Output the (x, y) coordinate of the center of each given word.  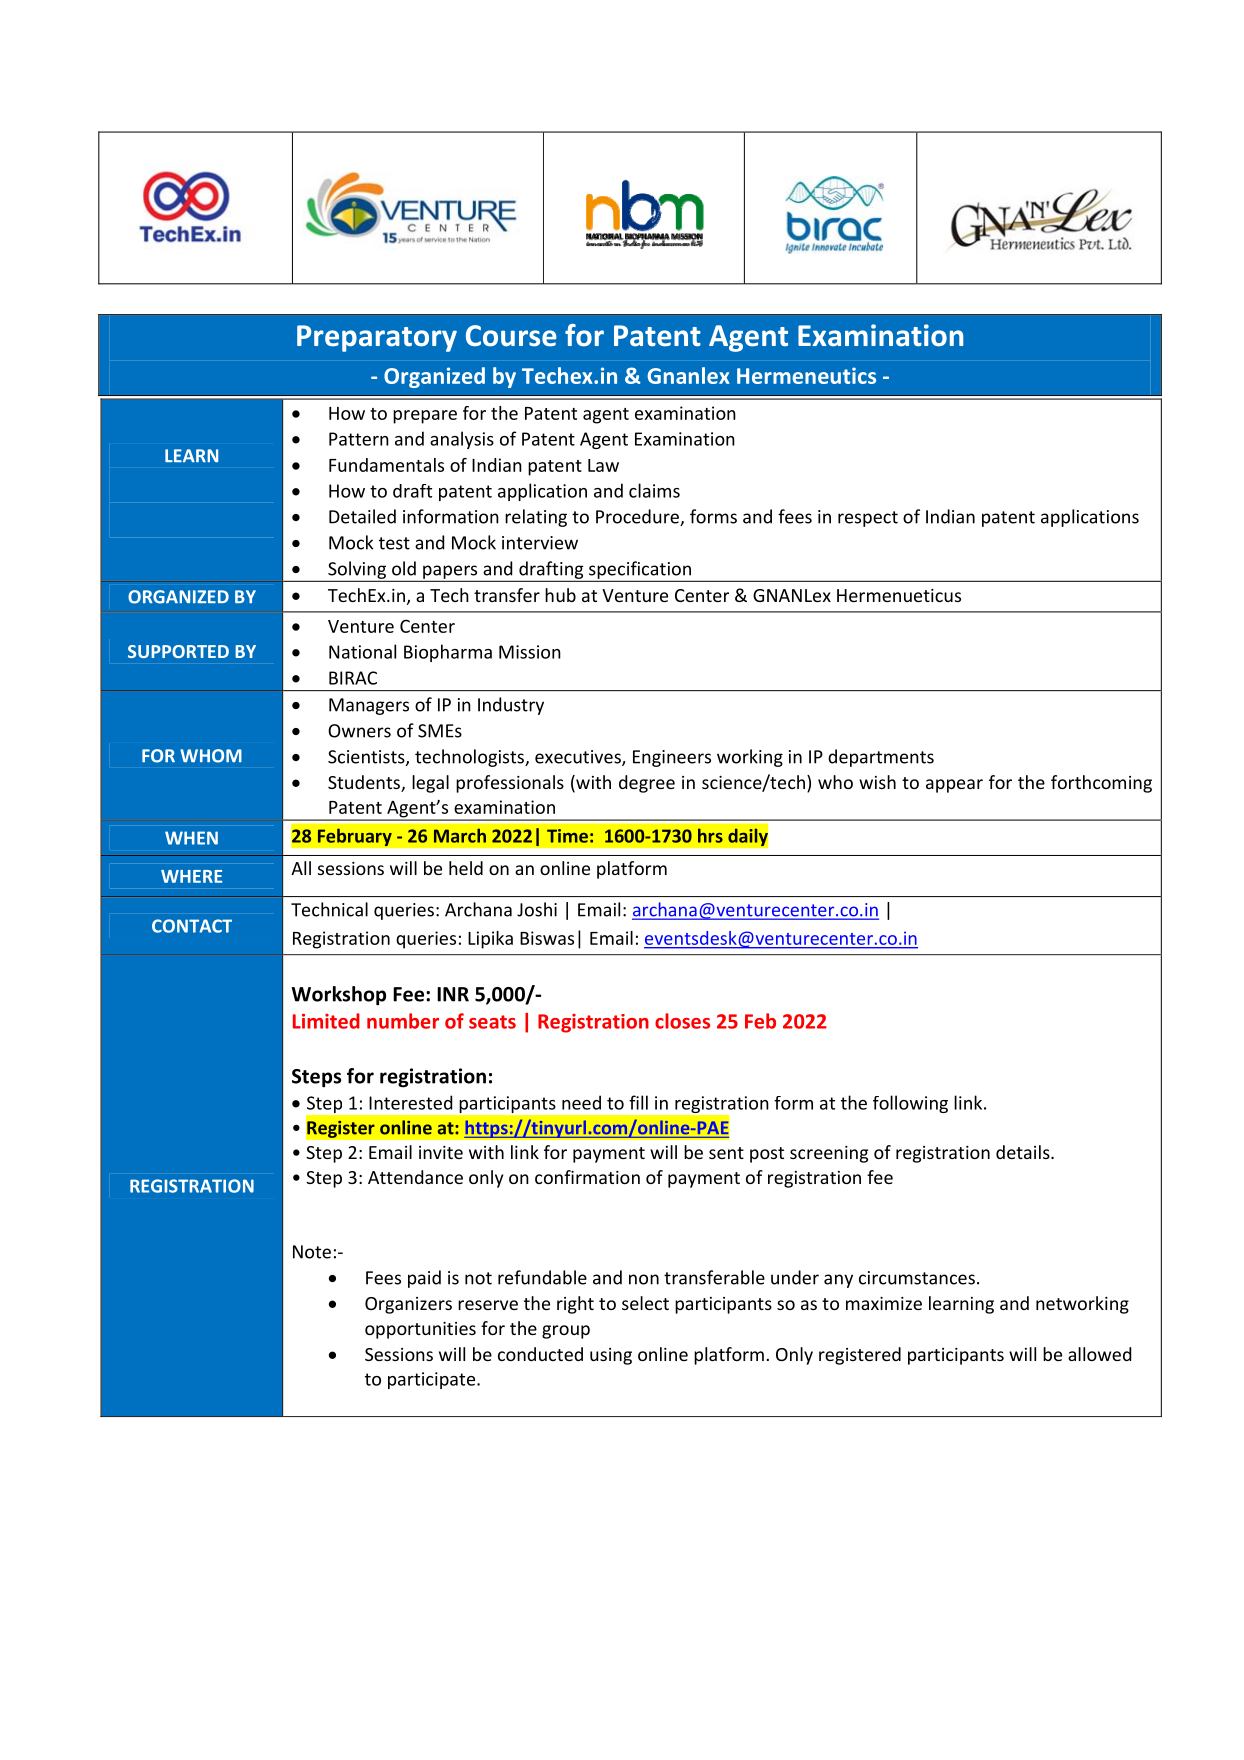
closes (682, 1021)
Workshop (339, 995)
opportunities (420, 1330)
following (910, 1104)
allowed (1099, 1354)
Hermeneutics (806, 375)
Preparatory (377, 338)
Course (511, 336)
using (611, 1356)
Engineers (672, 758)
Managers (369, 706)
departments (881, 758)
